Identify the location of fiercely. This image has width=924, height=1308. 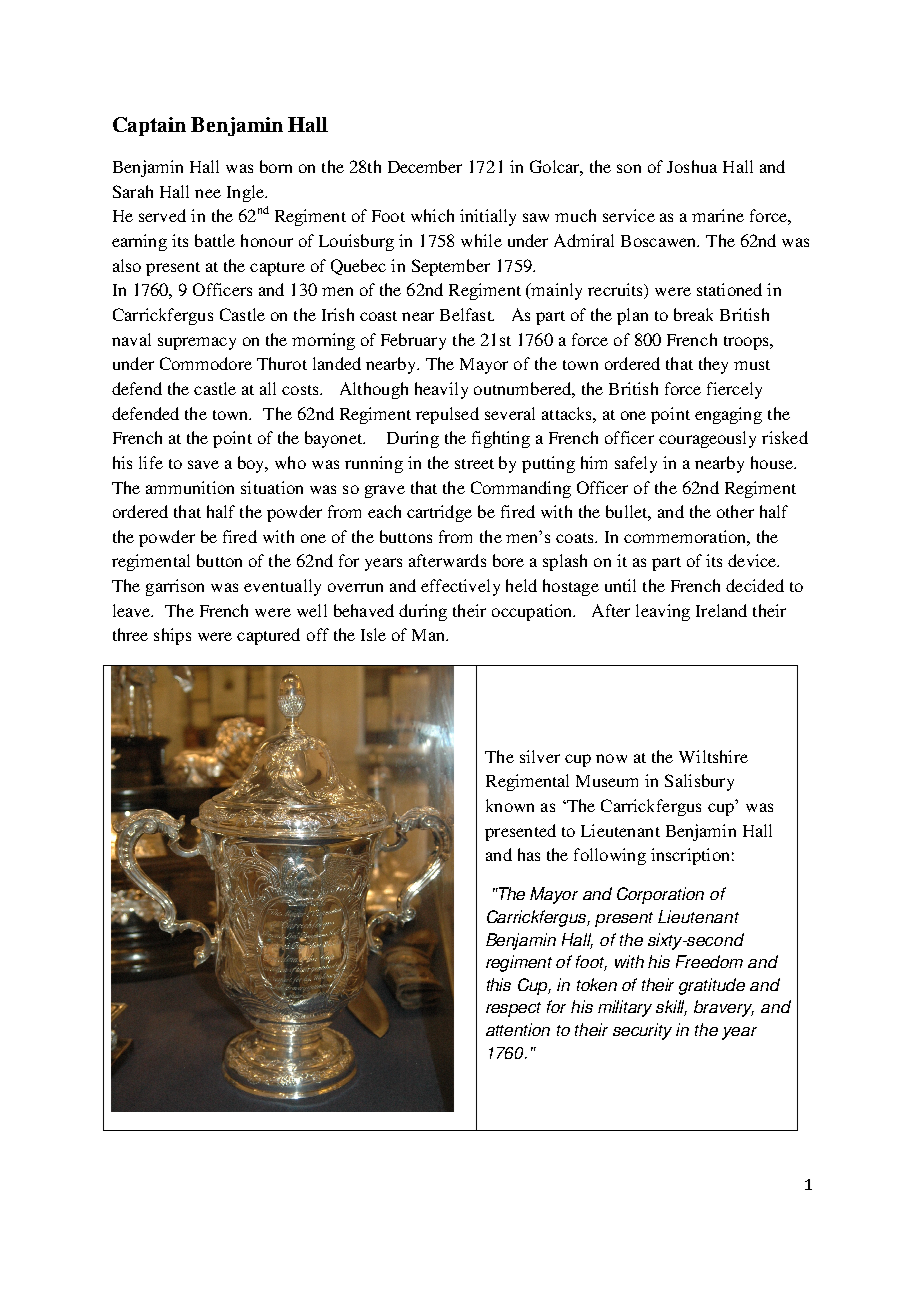
(734, 390).
